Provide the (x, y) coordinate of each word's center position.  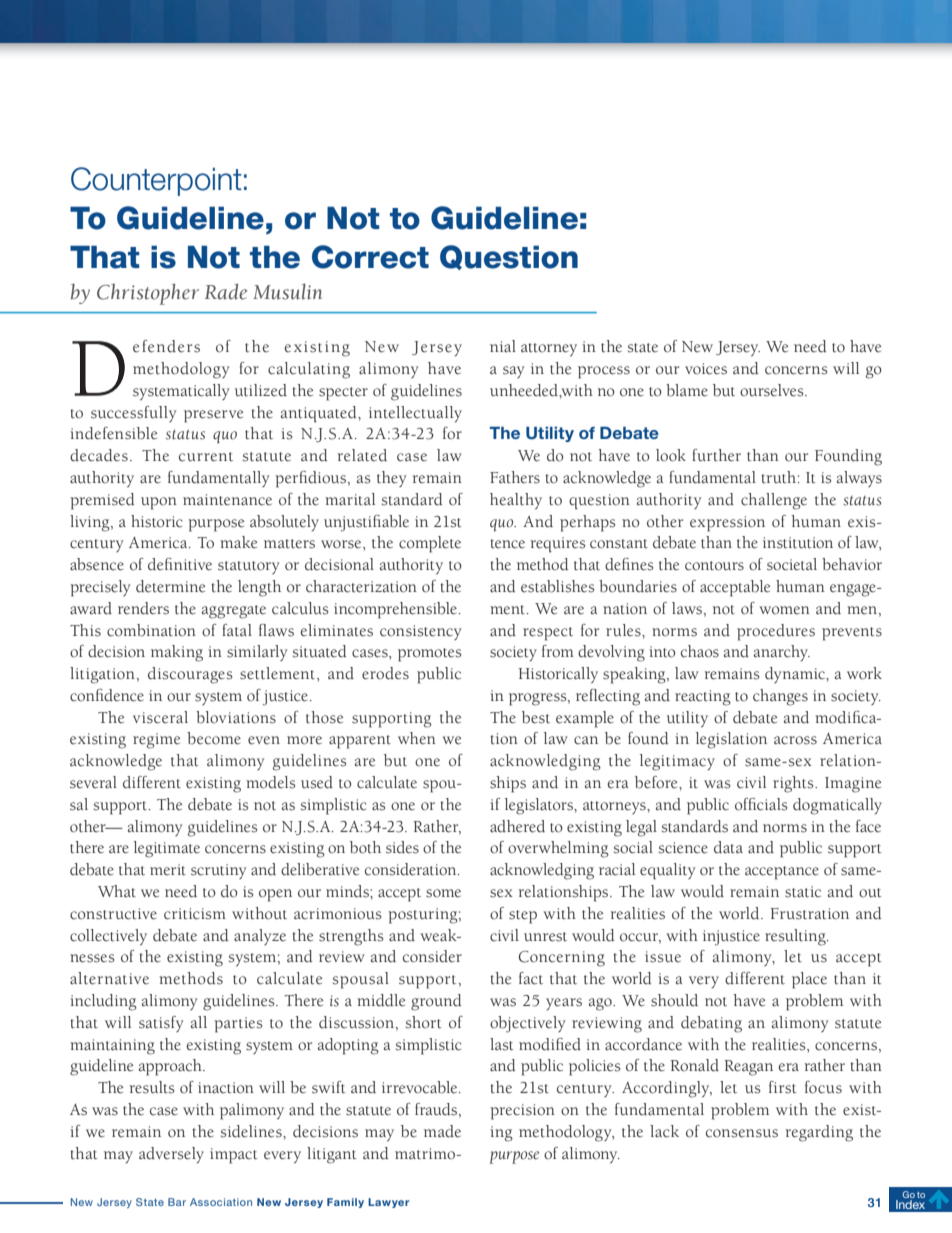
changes (780, 697)
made (442, 1131)
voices (706, 369)
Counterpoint (156, 181)
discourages (190, 675)
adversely (171, 1155)
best (536, 717)
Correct (370, 257)
